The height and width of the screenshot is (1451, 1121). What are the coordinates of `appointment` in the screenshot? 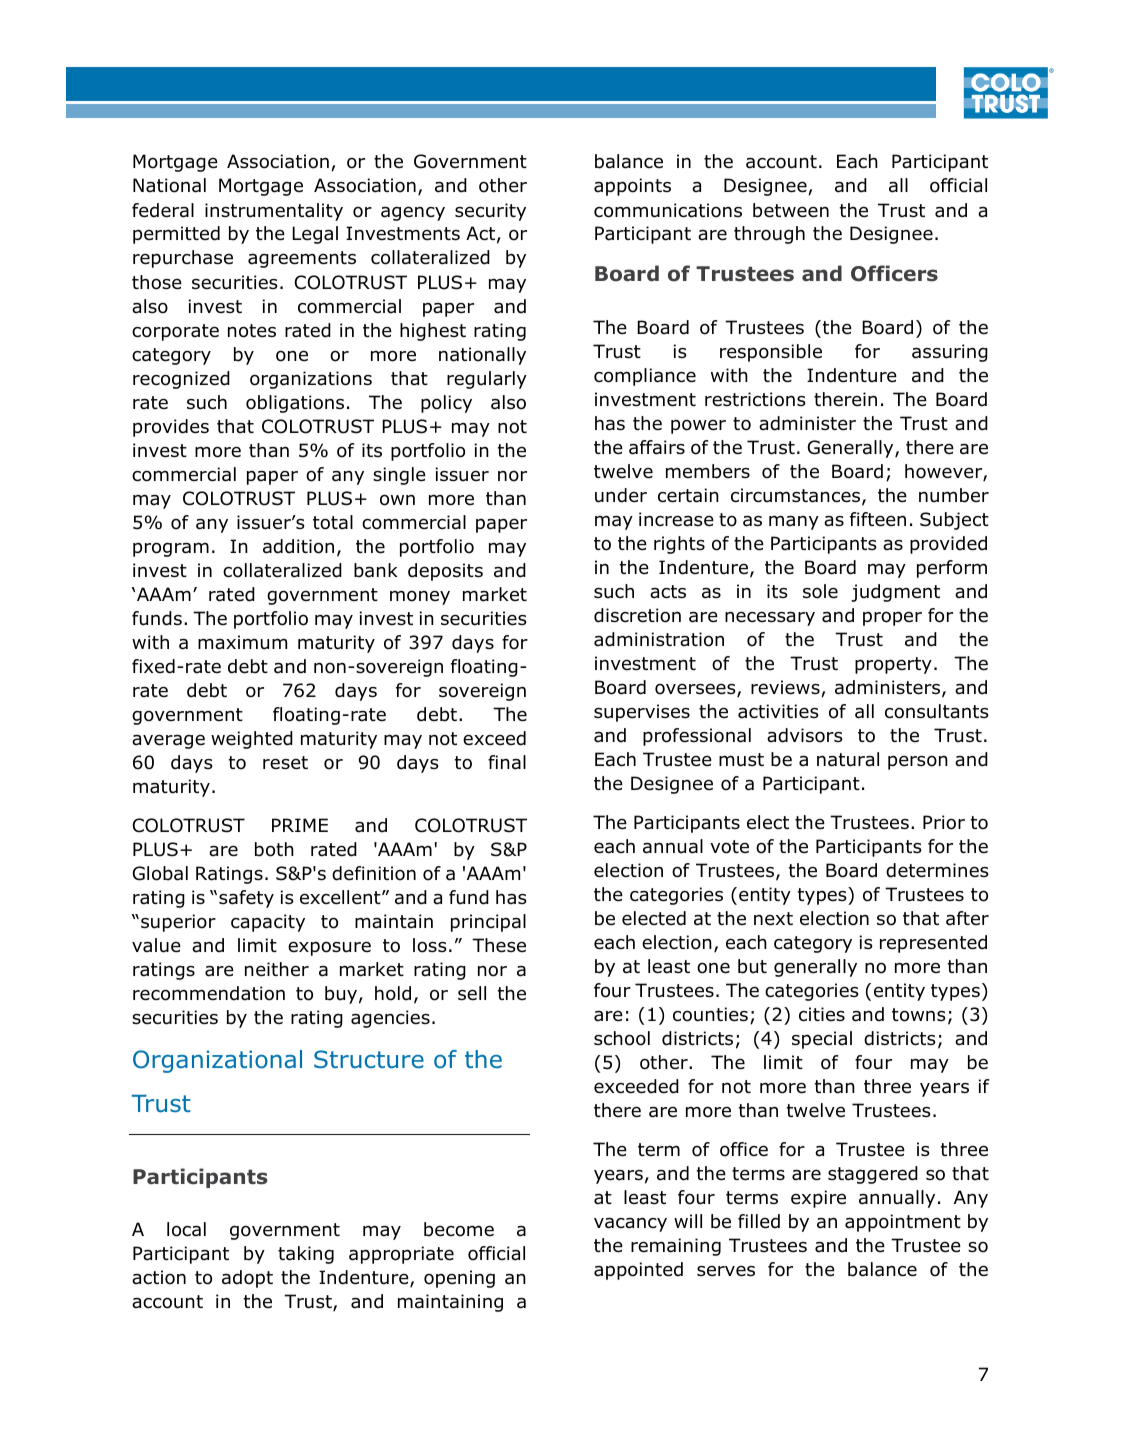 It's located at (903, 1223).
